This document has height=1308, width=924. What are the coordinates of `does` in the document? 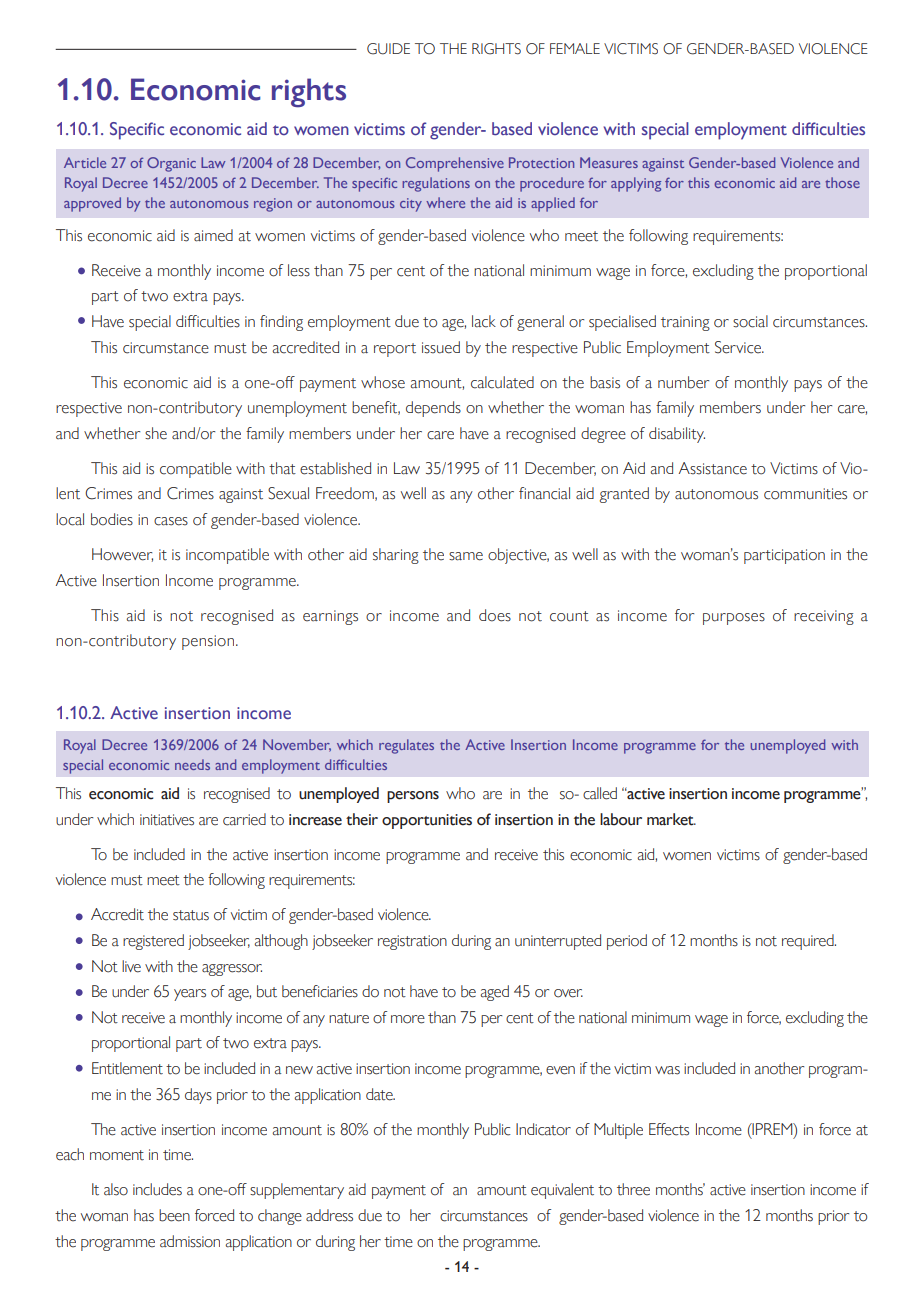 It's located at (495, 615).
